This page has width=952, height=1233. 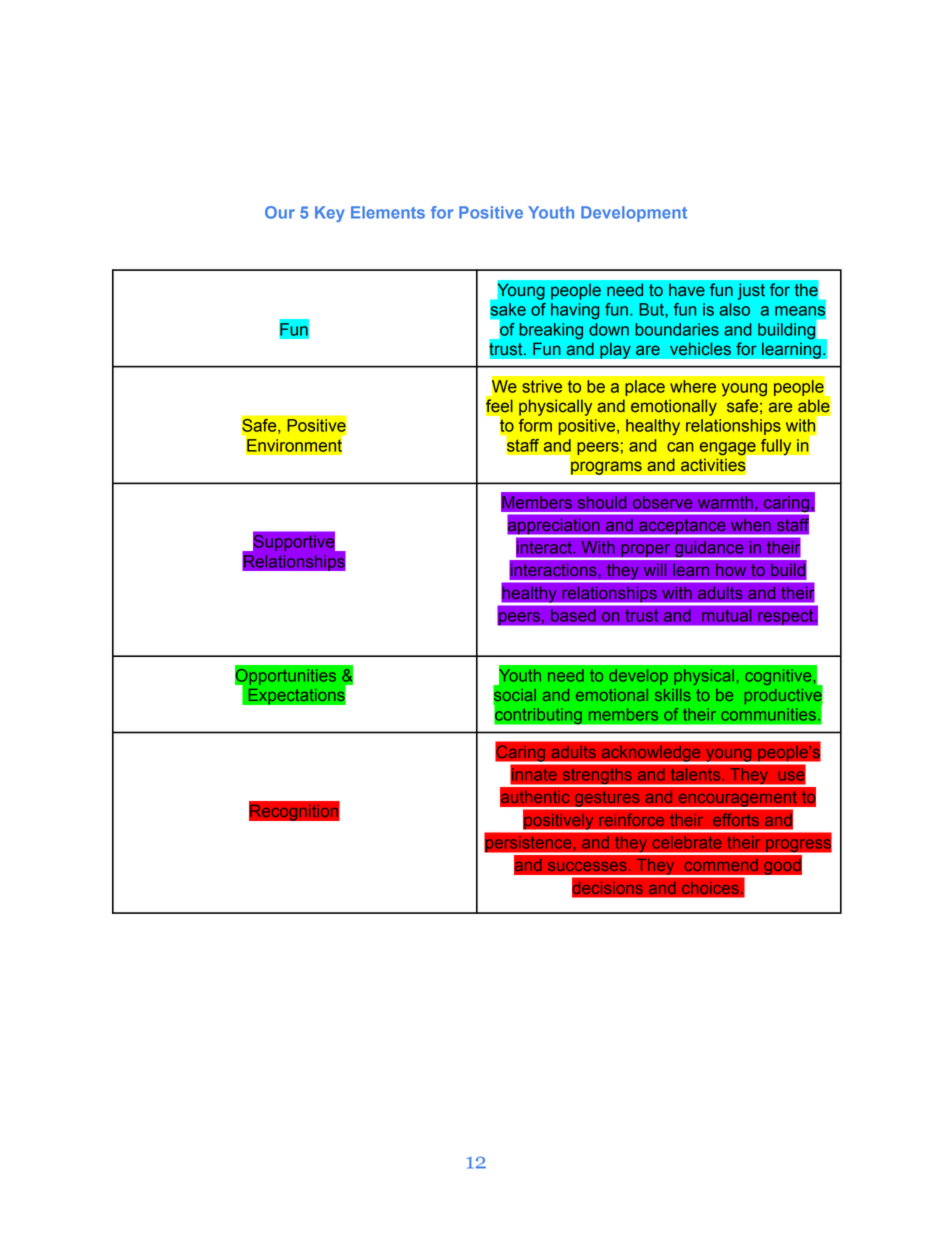 What do you see at coordinates (573, 615) in the page?
I see `based` at bounding box center [573, 615].
